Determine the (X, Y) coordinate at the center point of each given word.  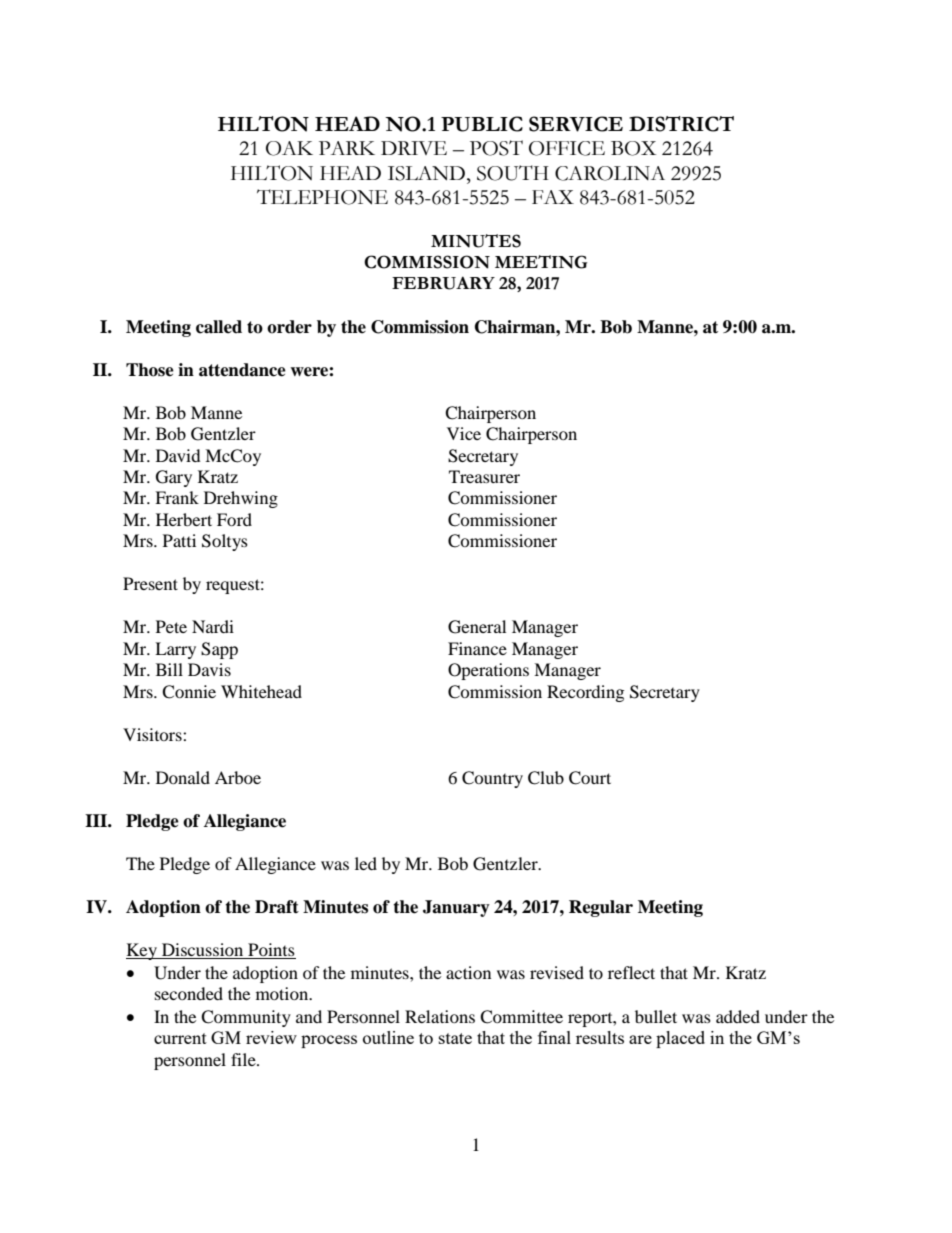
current (180, 1038)
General (477, 627)
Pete (171, 626)
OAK (289, 148)
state (455, 1038)
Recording (585, 693)
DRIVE (414, 148)
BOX (633, 148)
